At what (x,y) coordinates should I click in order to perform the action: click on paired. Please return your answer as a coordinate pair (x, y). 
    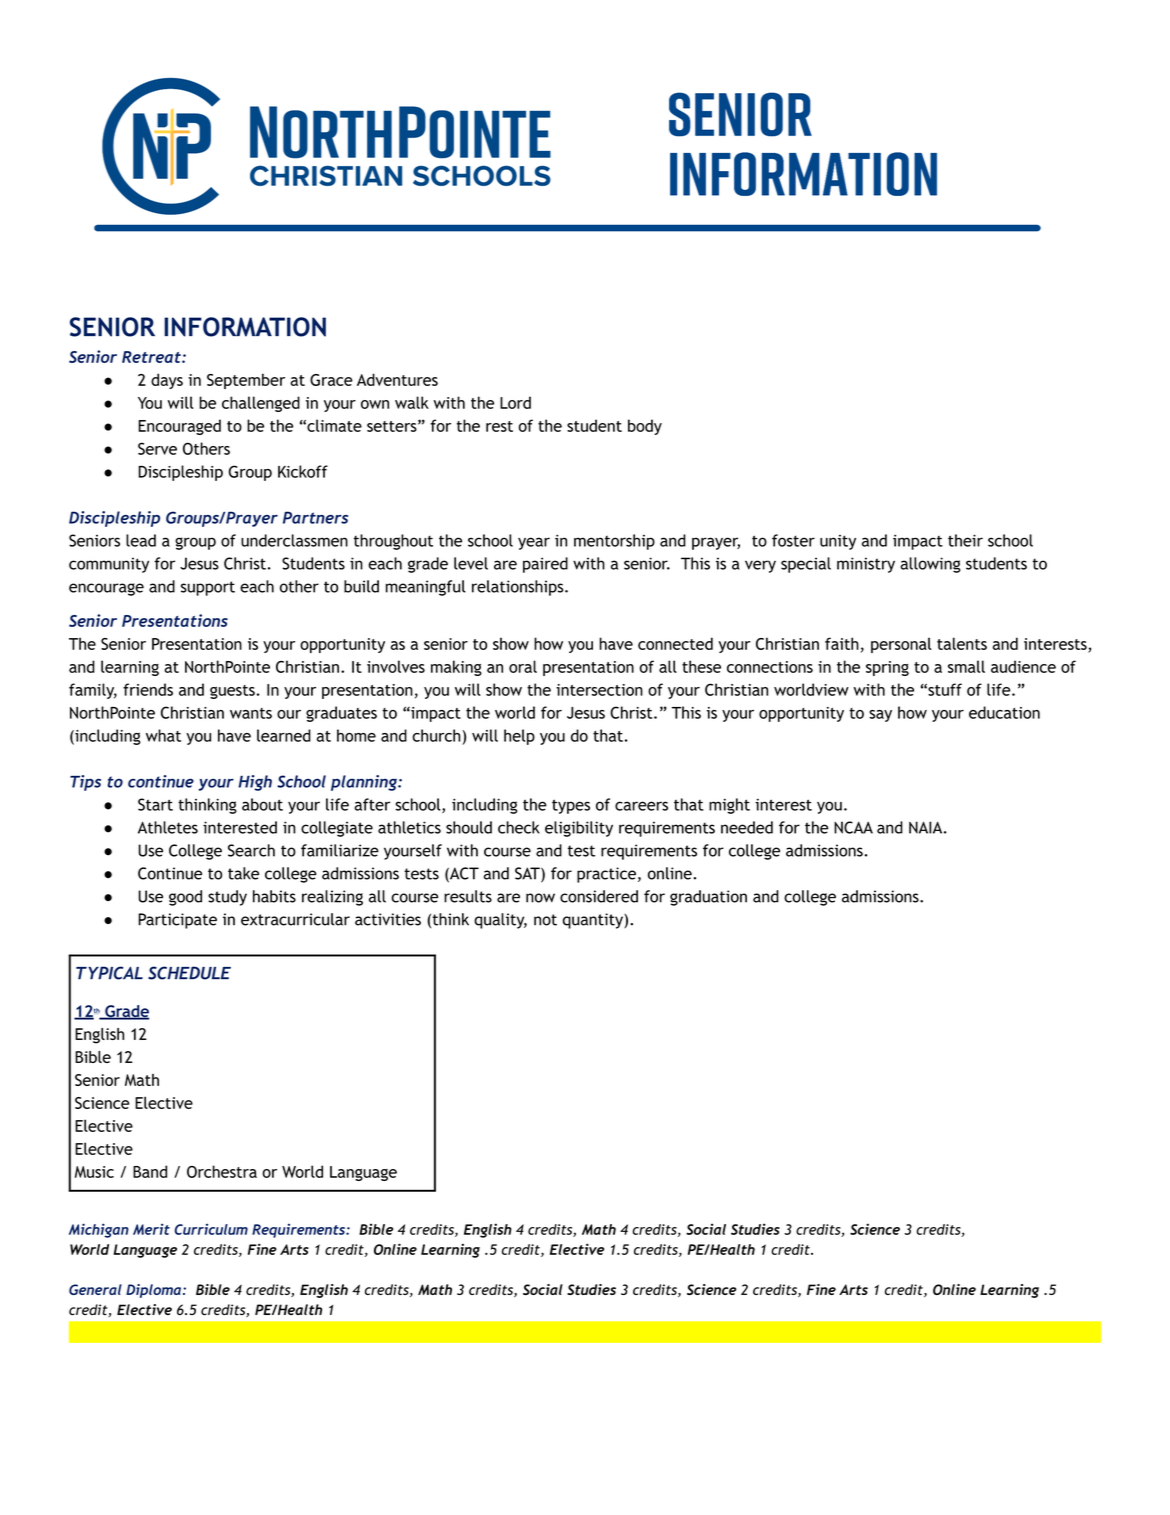
    Looking at the image, I should click on (545, 565).
